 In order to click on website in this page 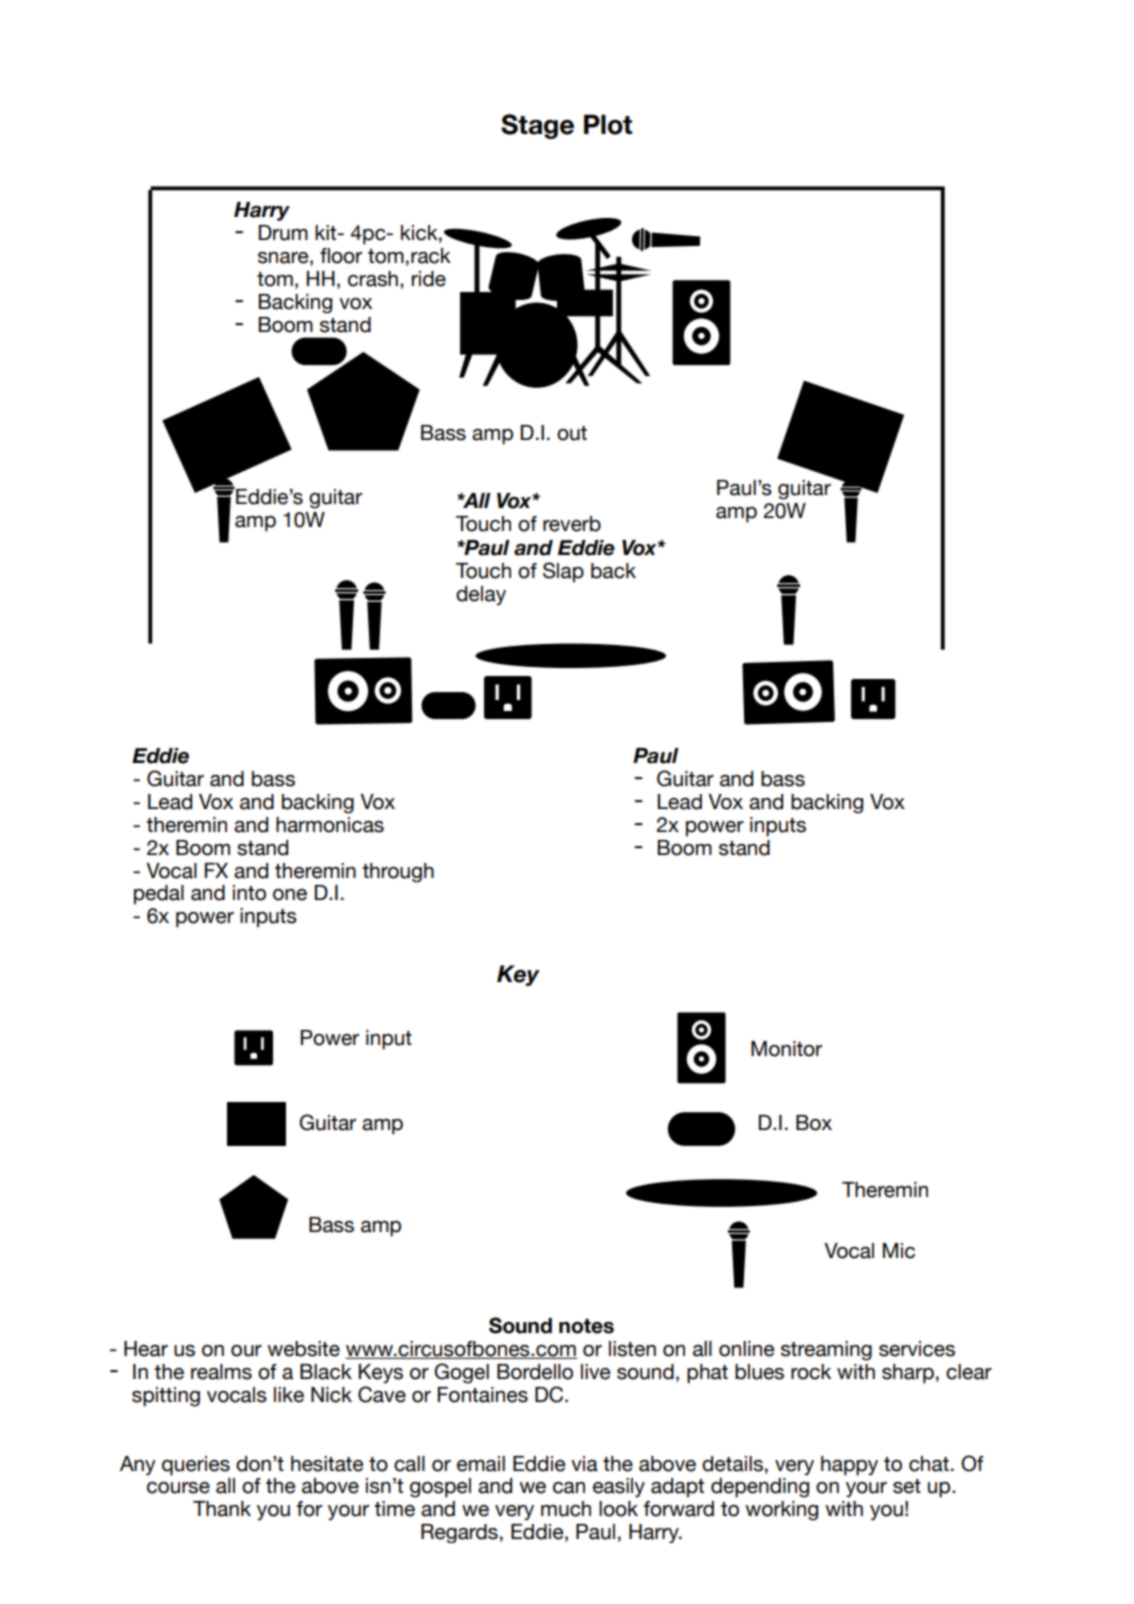, I will do `click(303, 1349)`.
